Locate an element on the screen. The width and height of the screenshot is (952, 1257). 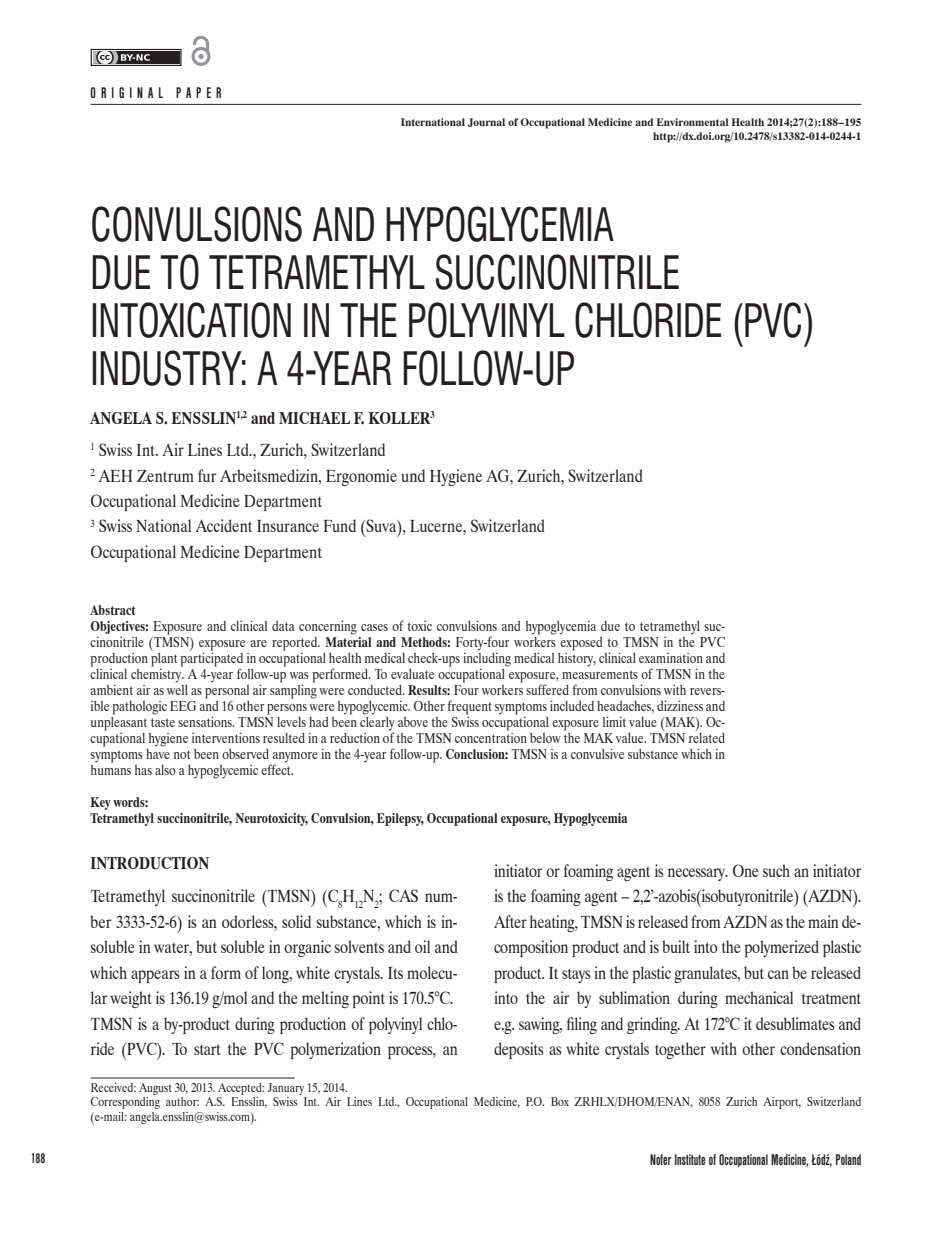
including is located at coordinates (487, 658).
